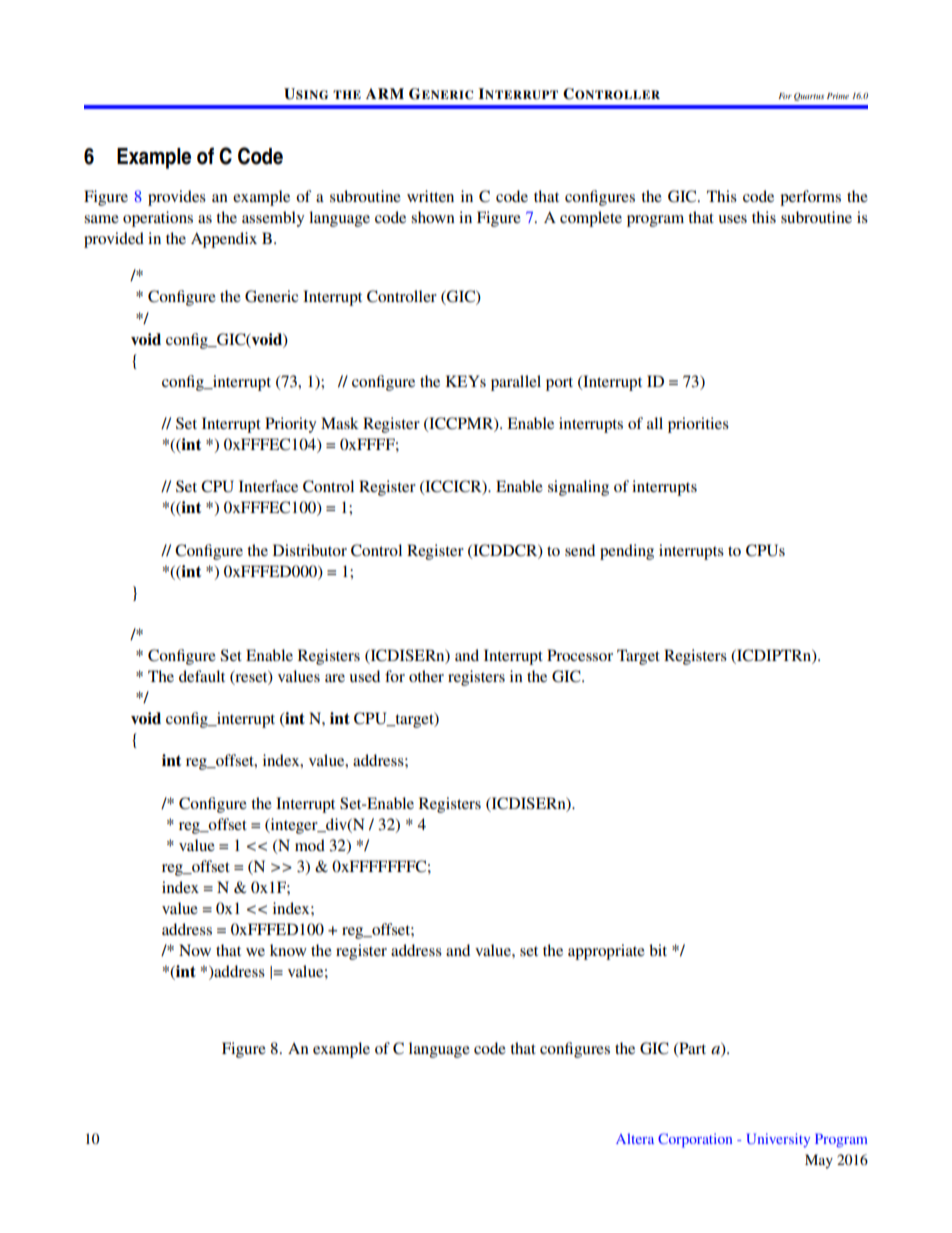  I want to click on Interface, so click(268, 486).
